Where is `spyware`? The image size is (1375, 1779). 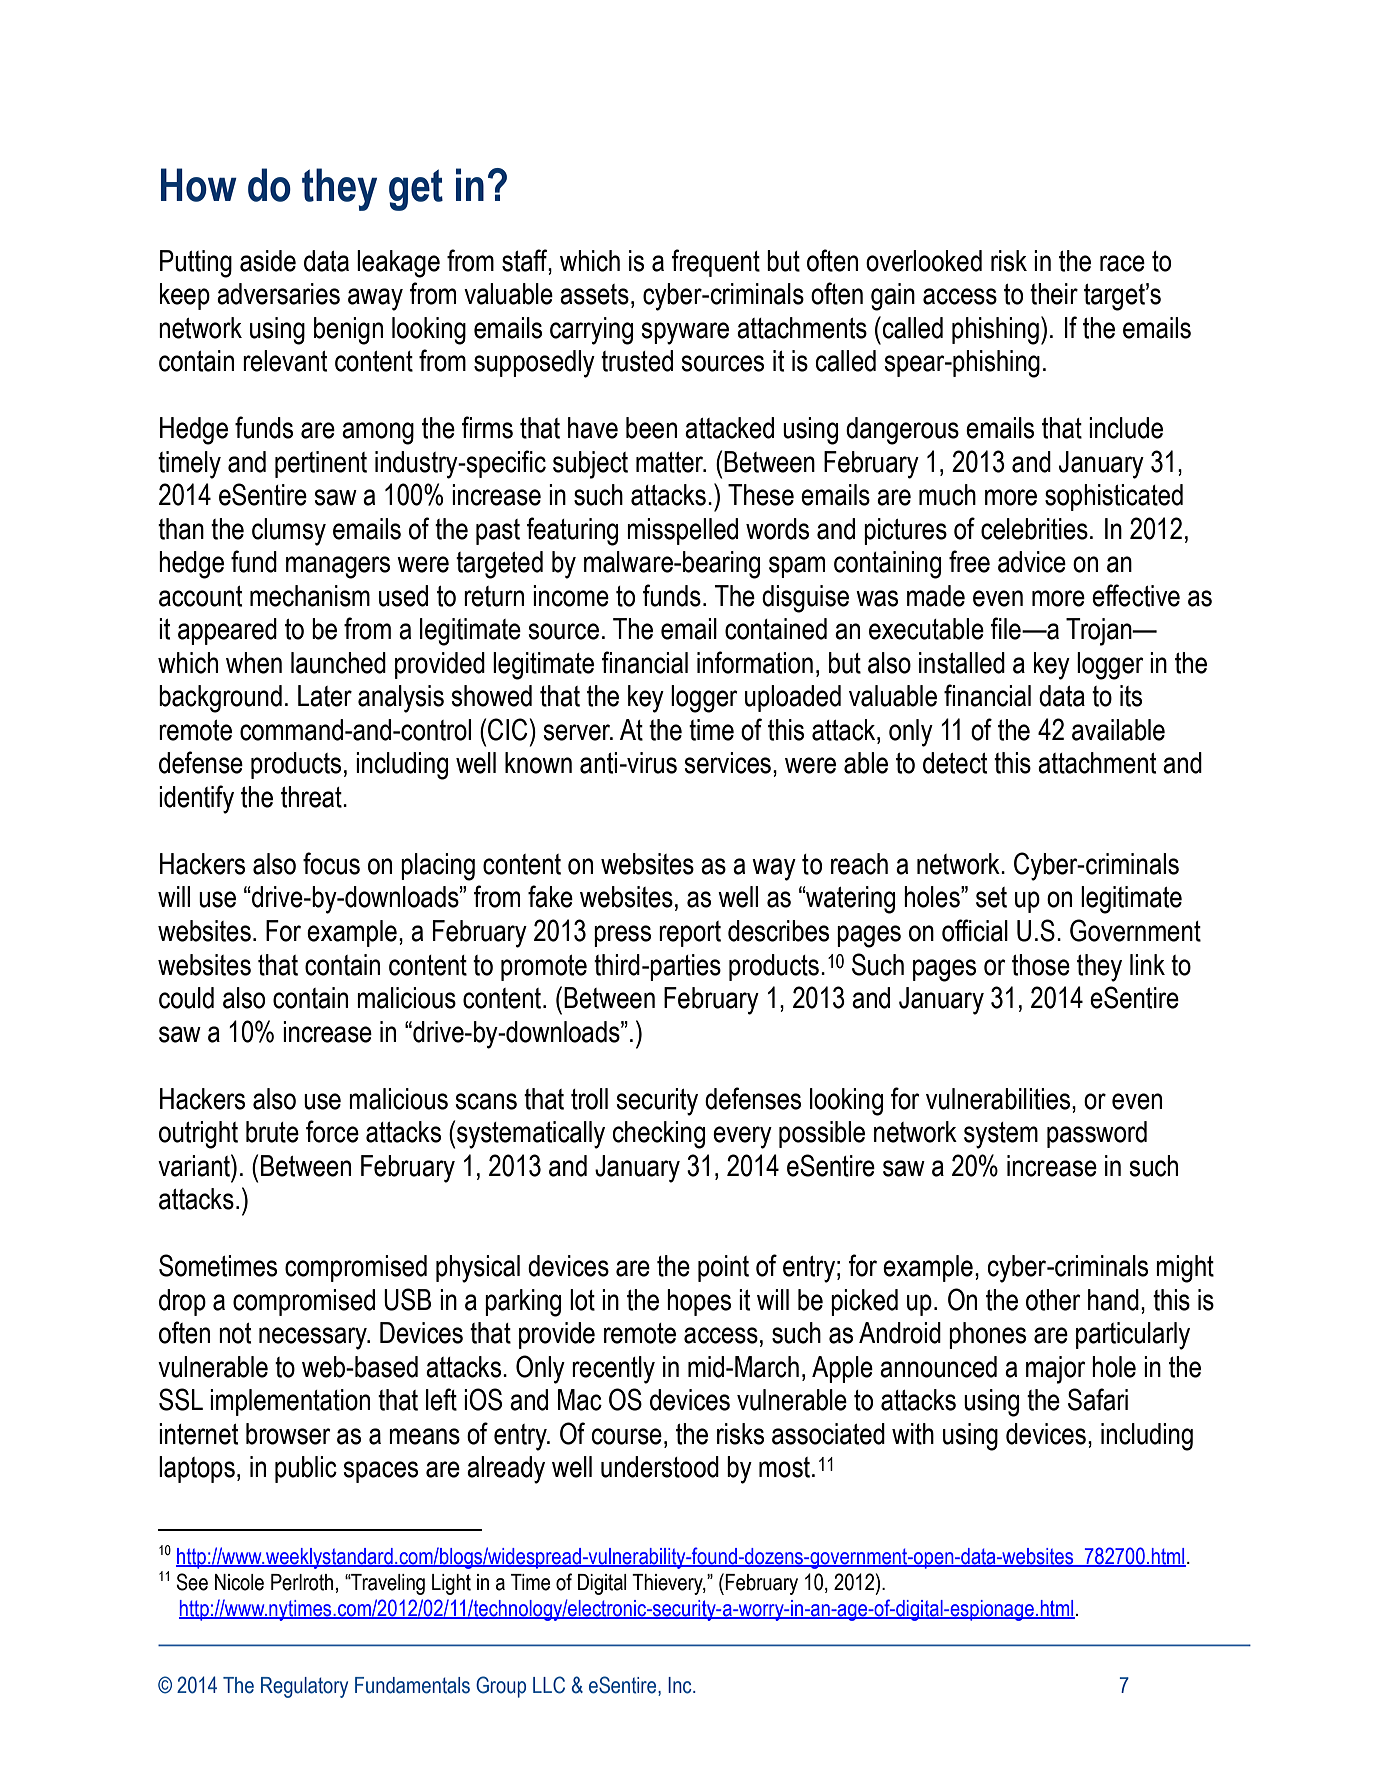 spyware is located at coordinates (685, 333).
